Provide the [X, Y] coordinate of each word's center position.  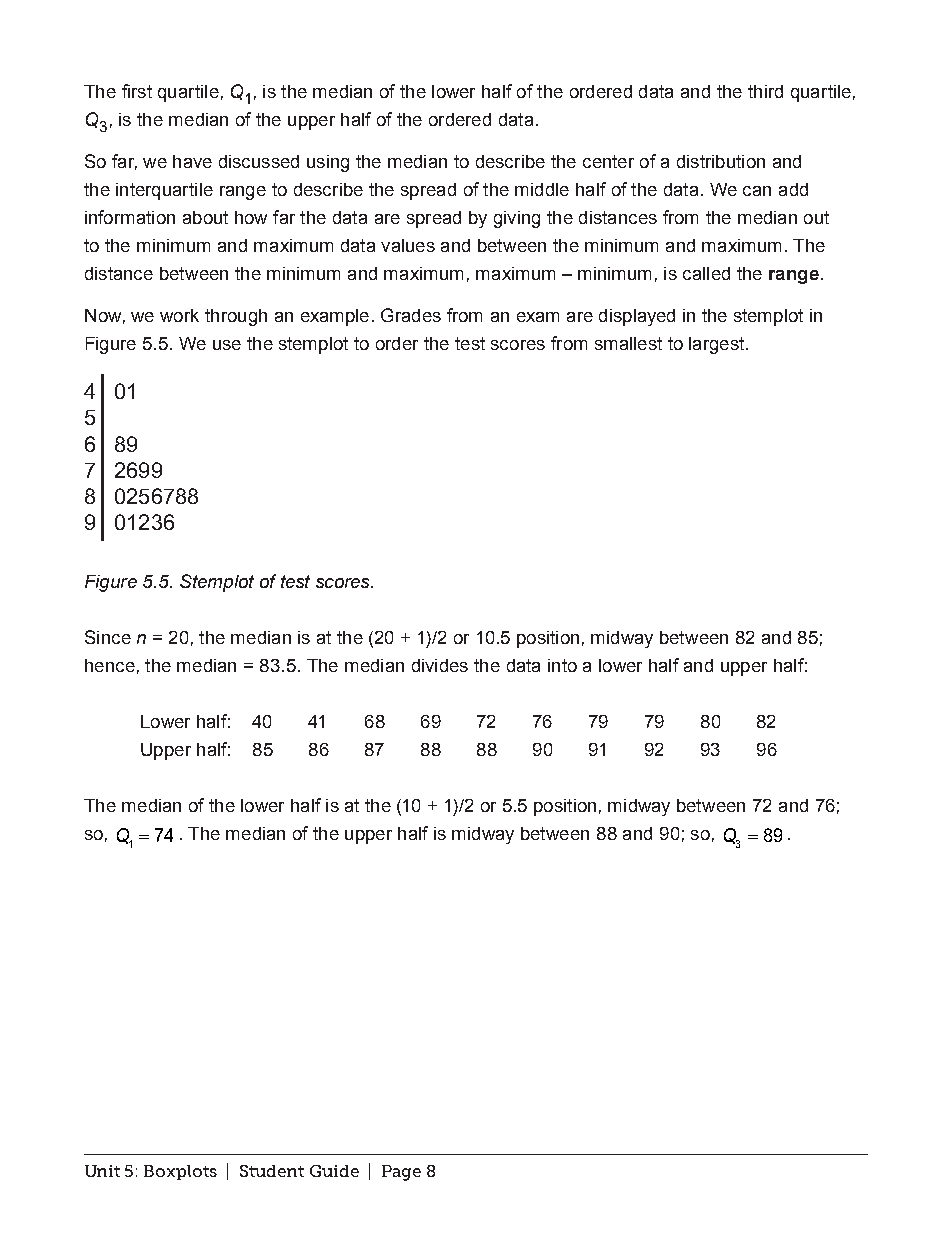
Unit [102, 1171]
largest [718, 345]
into [562, 665]
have [192, 161]
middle [542, 189]
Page [401, 1173]
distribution [721, 161]
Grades [411, 315]
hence [110, 665]
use [227, 345]
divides [440, 665]
